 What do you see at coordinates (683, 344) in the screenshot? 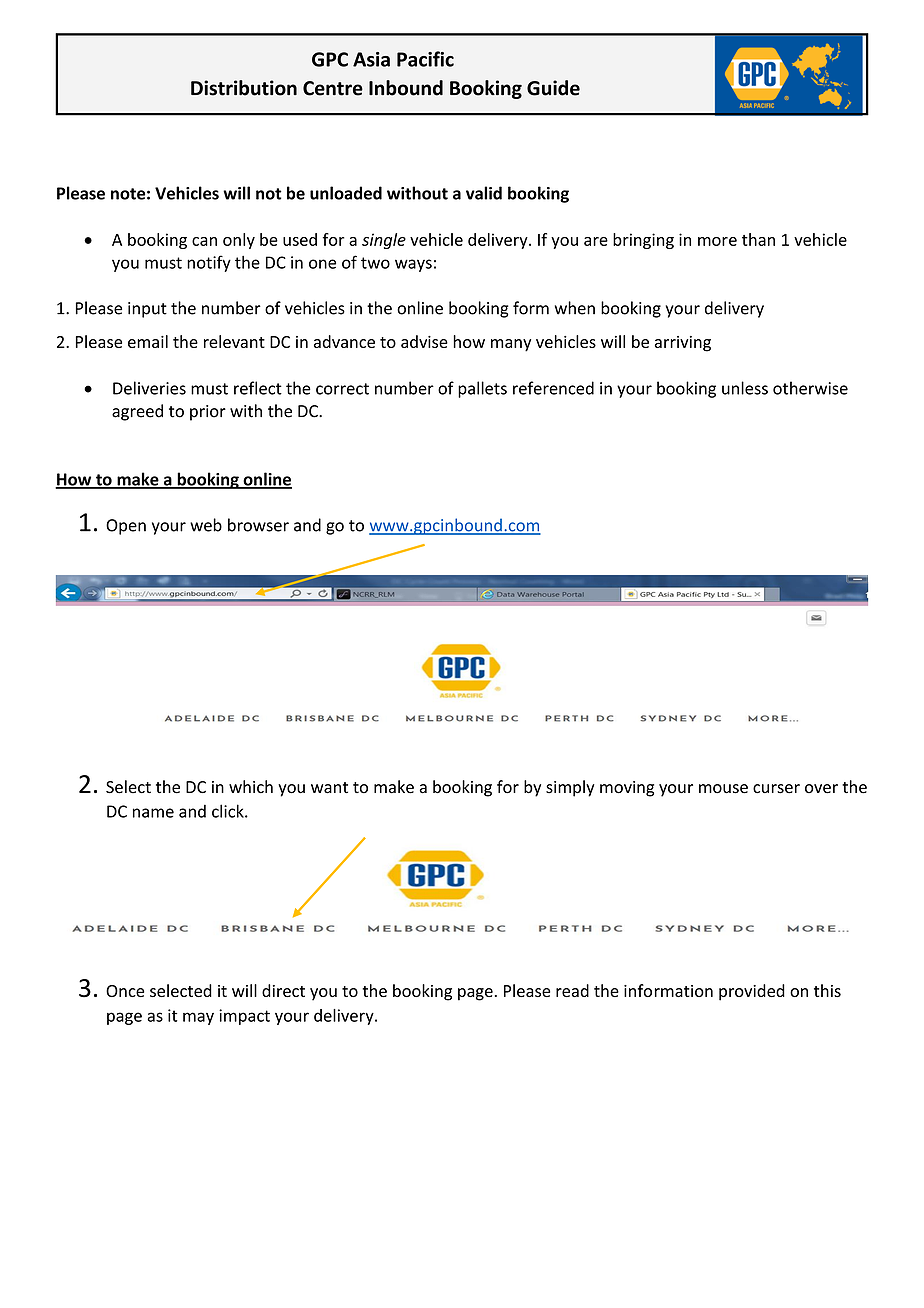
I see `arriving` at bounding box center [683, 344].
